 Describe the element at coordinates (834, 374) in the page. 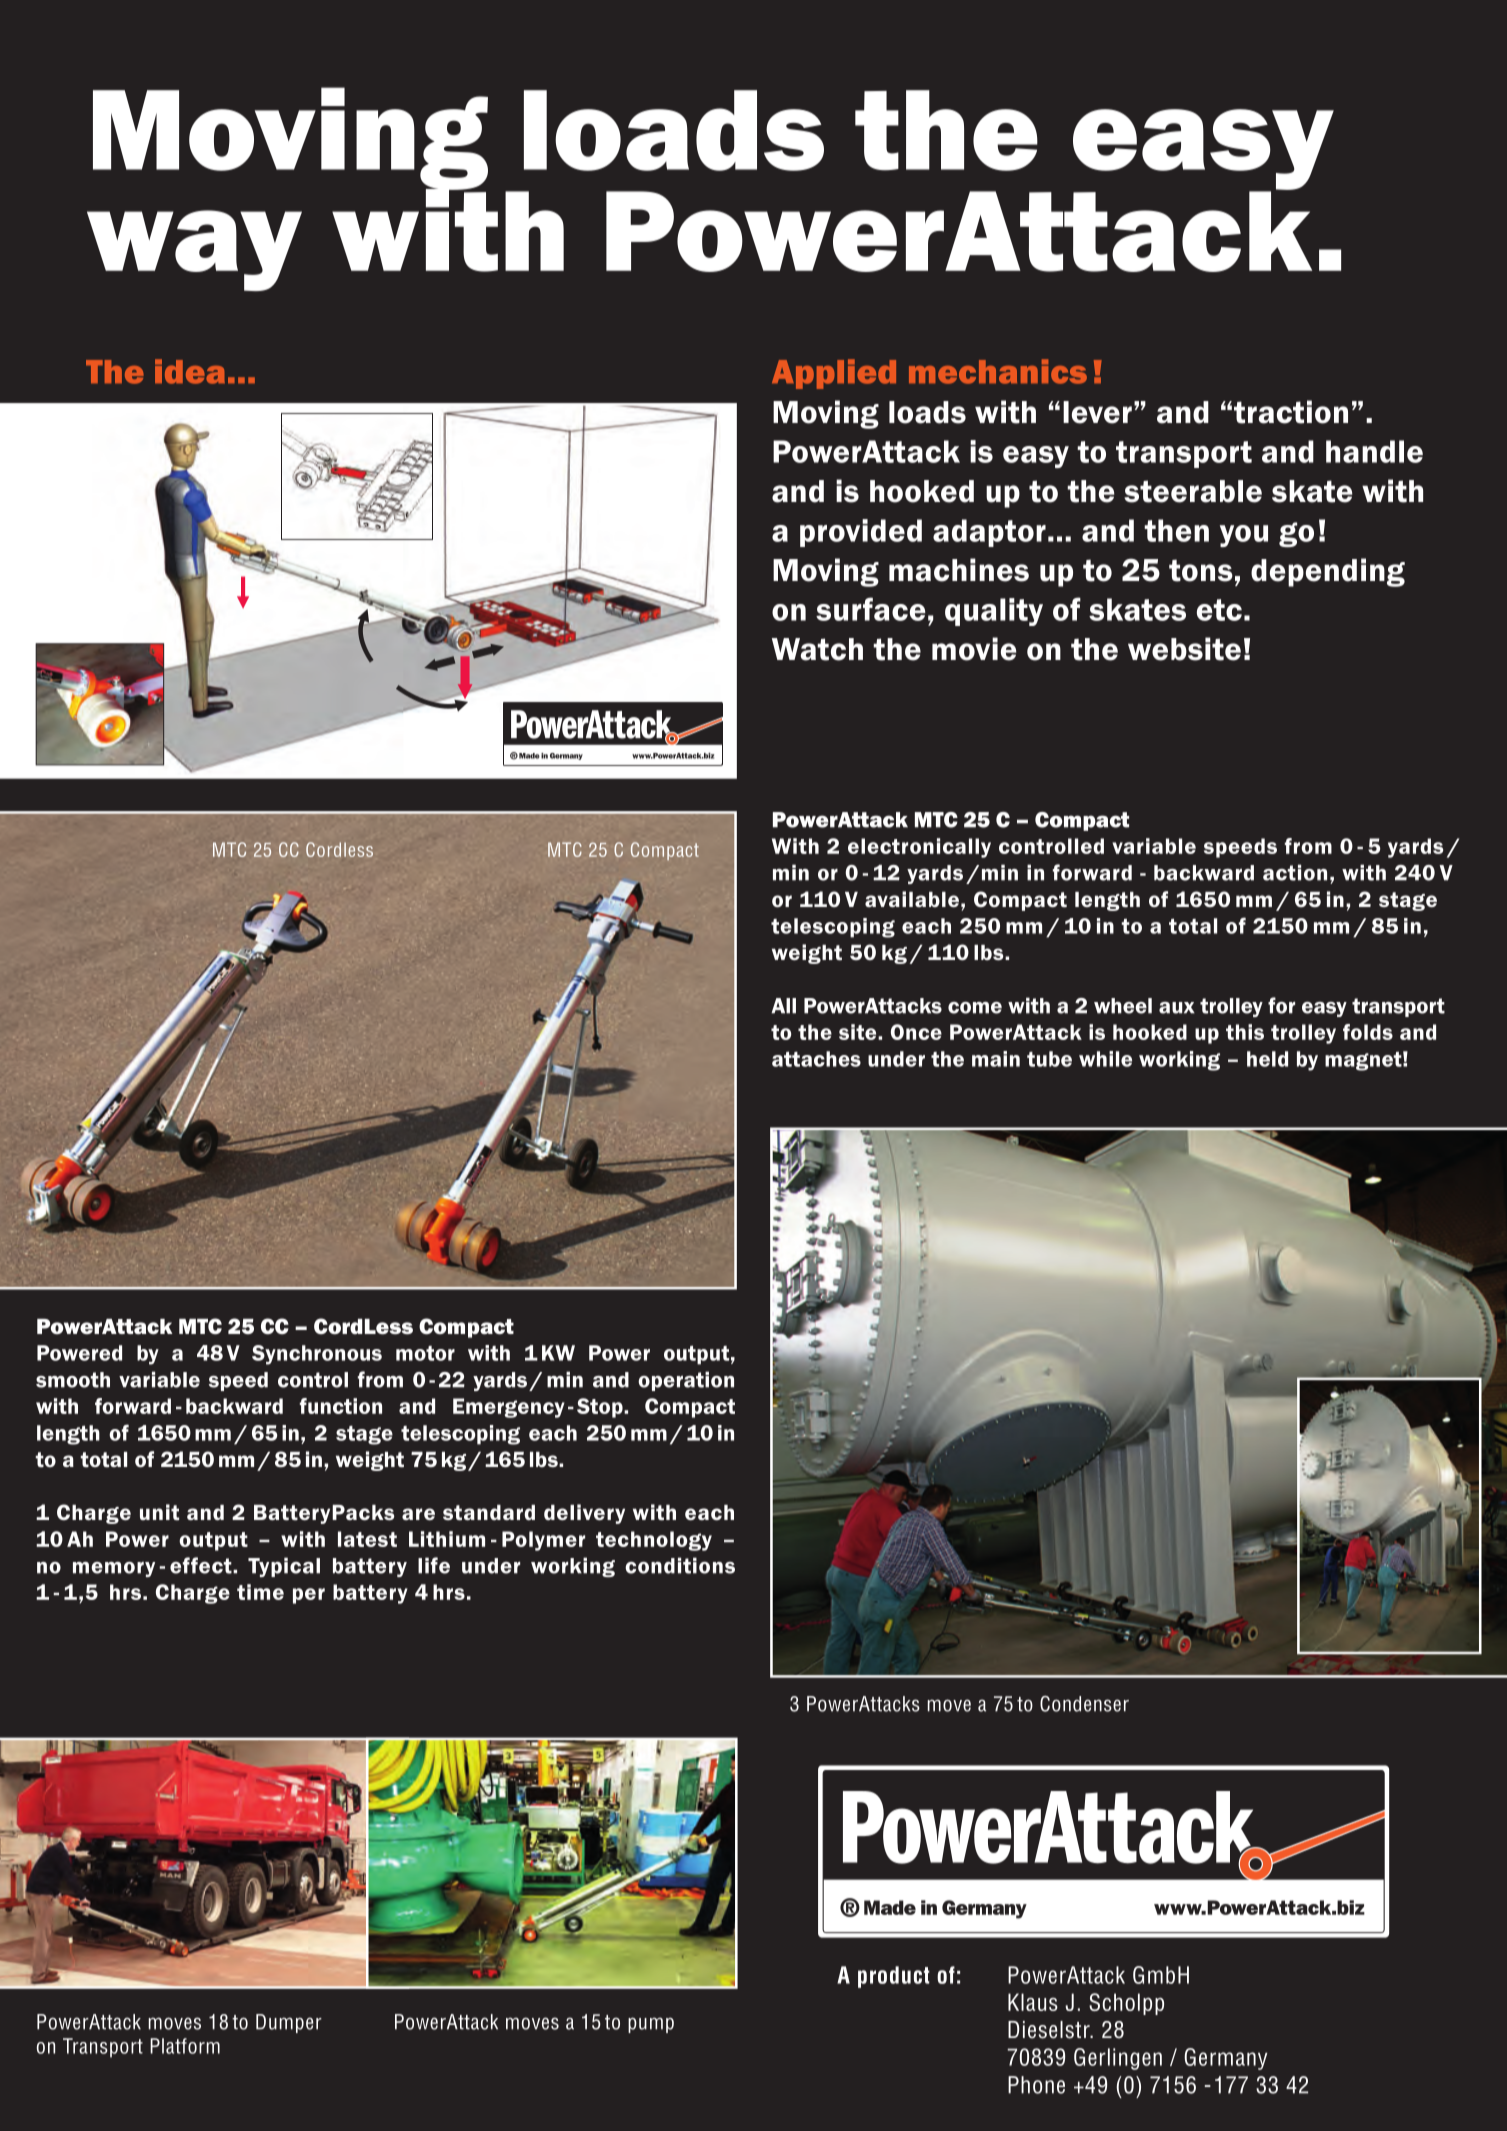

I see `Applied` at that location.
